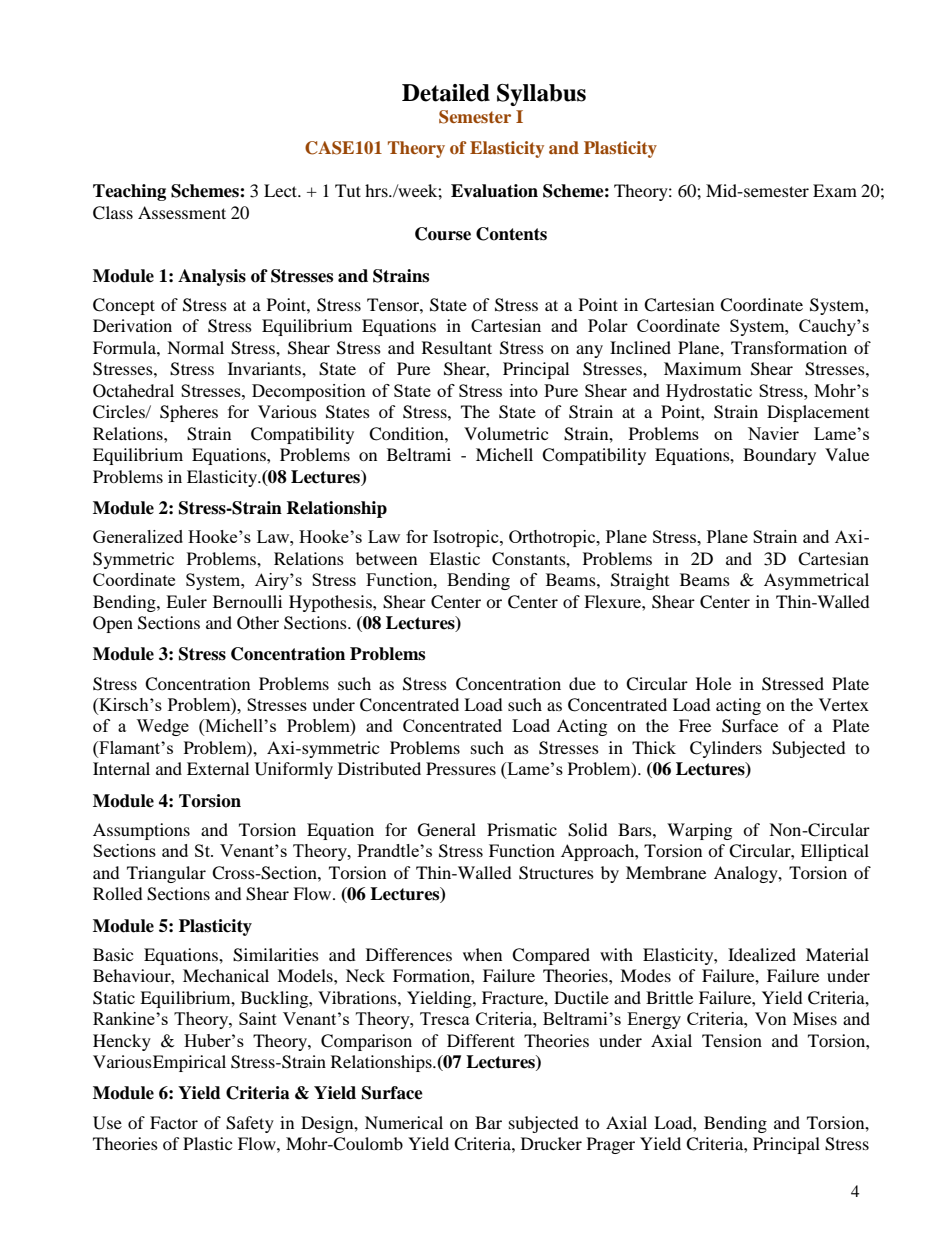 The width and height of the page is (952, 1233). I want to click on Factor, so click(174, 1122).
